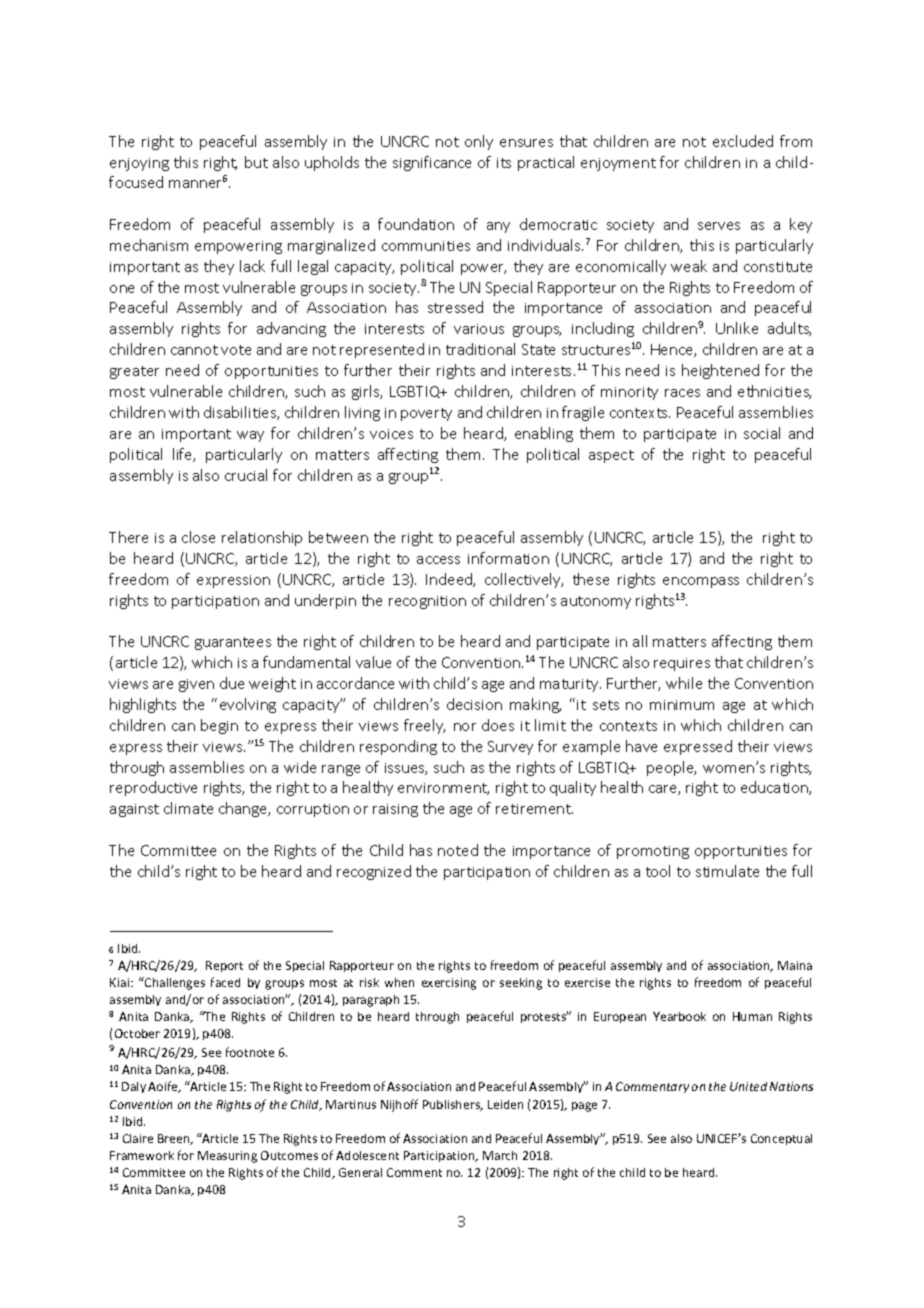 The image size is (924, 1308). Describe the element at coordinates (743, 141) in the page. I see `excluded` at that location.
